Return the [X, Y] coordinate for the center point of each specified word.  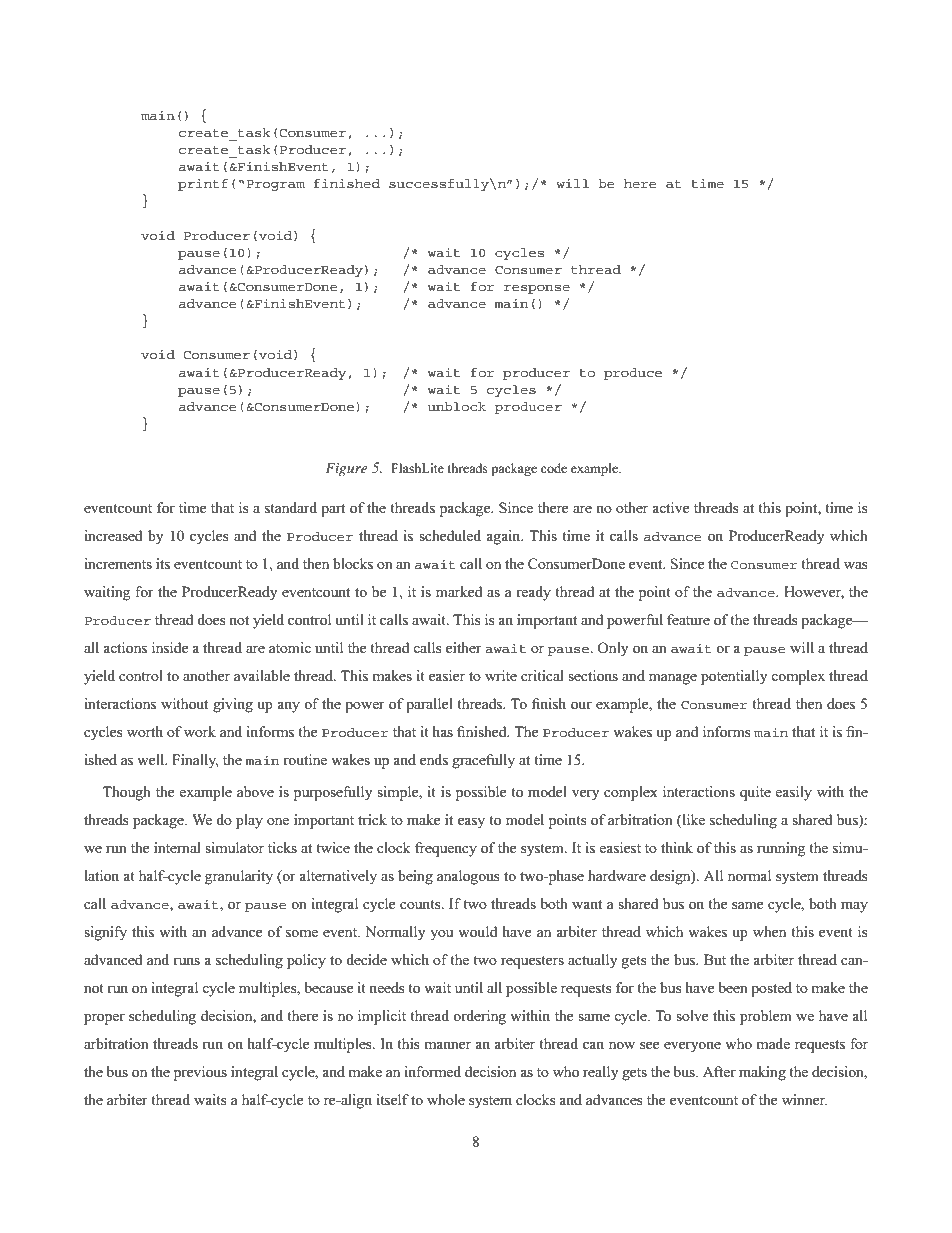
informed [432, 1071]
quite [755, 793]
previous [200, 1073]
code [554, 468]
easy [471, 823]
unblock [457, 406]
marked [459, 591]
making [762, 1073]
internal [177, 847]
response [537, 289]
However [814, 593]
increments [118, 563]
